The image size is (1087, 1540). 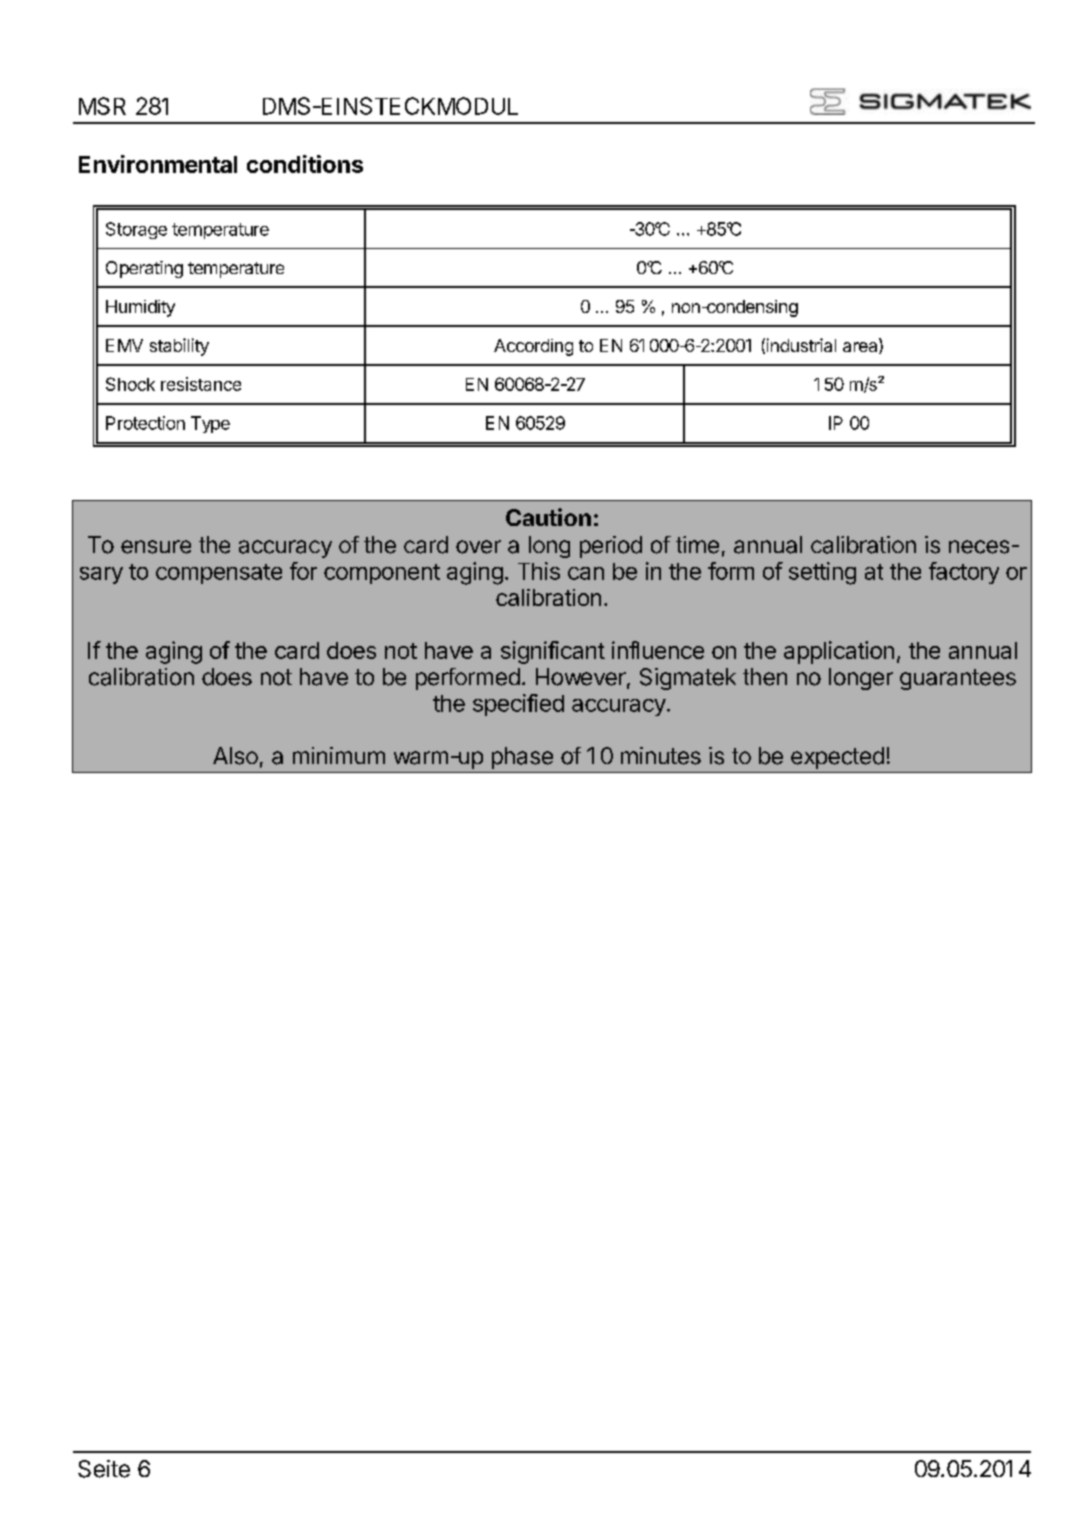 I want to click on According, so click(x=533, y=347).
